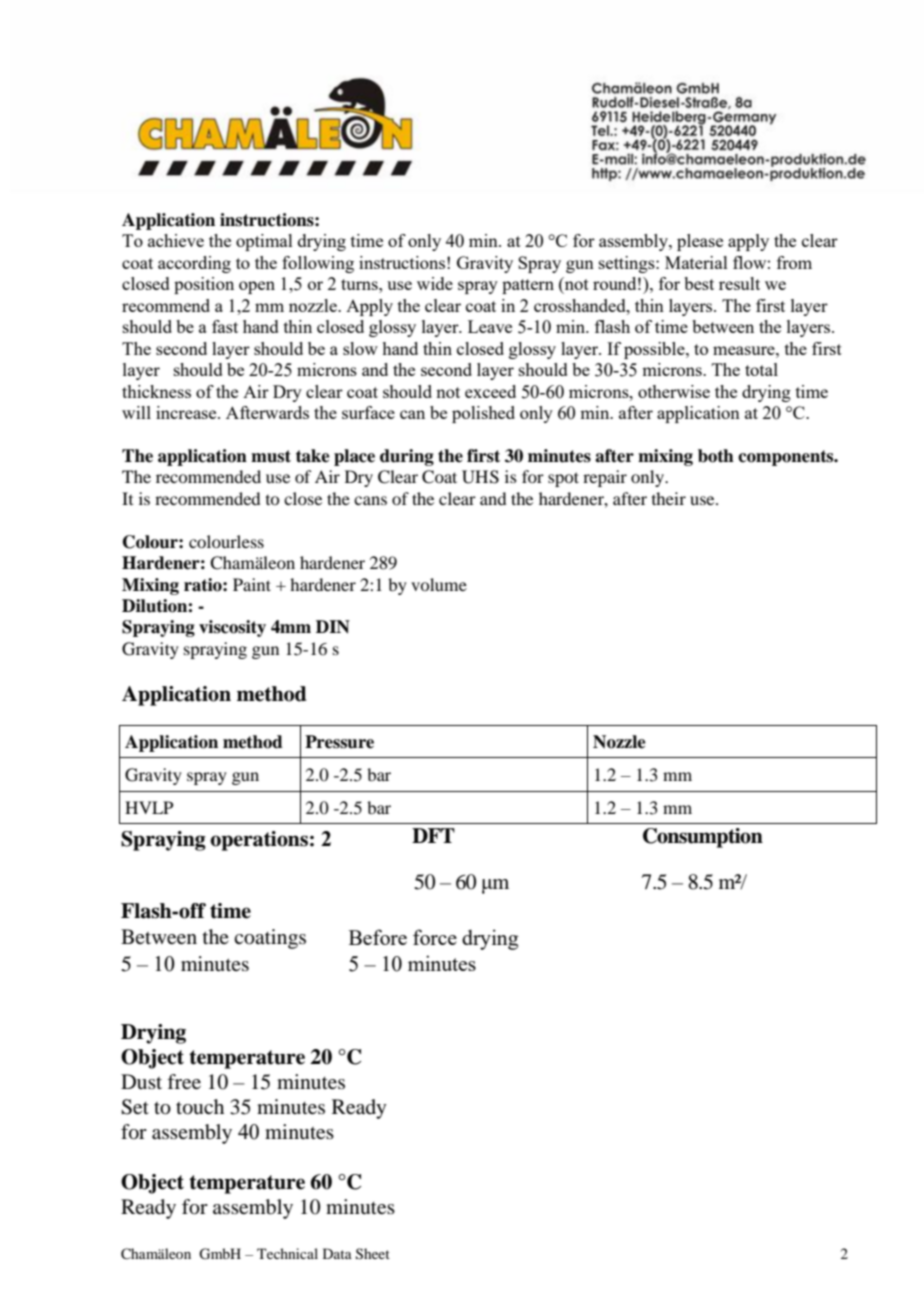 Image resolution: width=924 pixels, height=1308 pixels. Describe the element at coordinates (435, 937) in the screenshot. I see `force` at that location.
